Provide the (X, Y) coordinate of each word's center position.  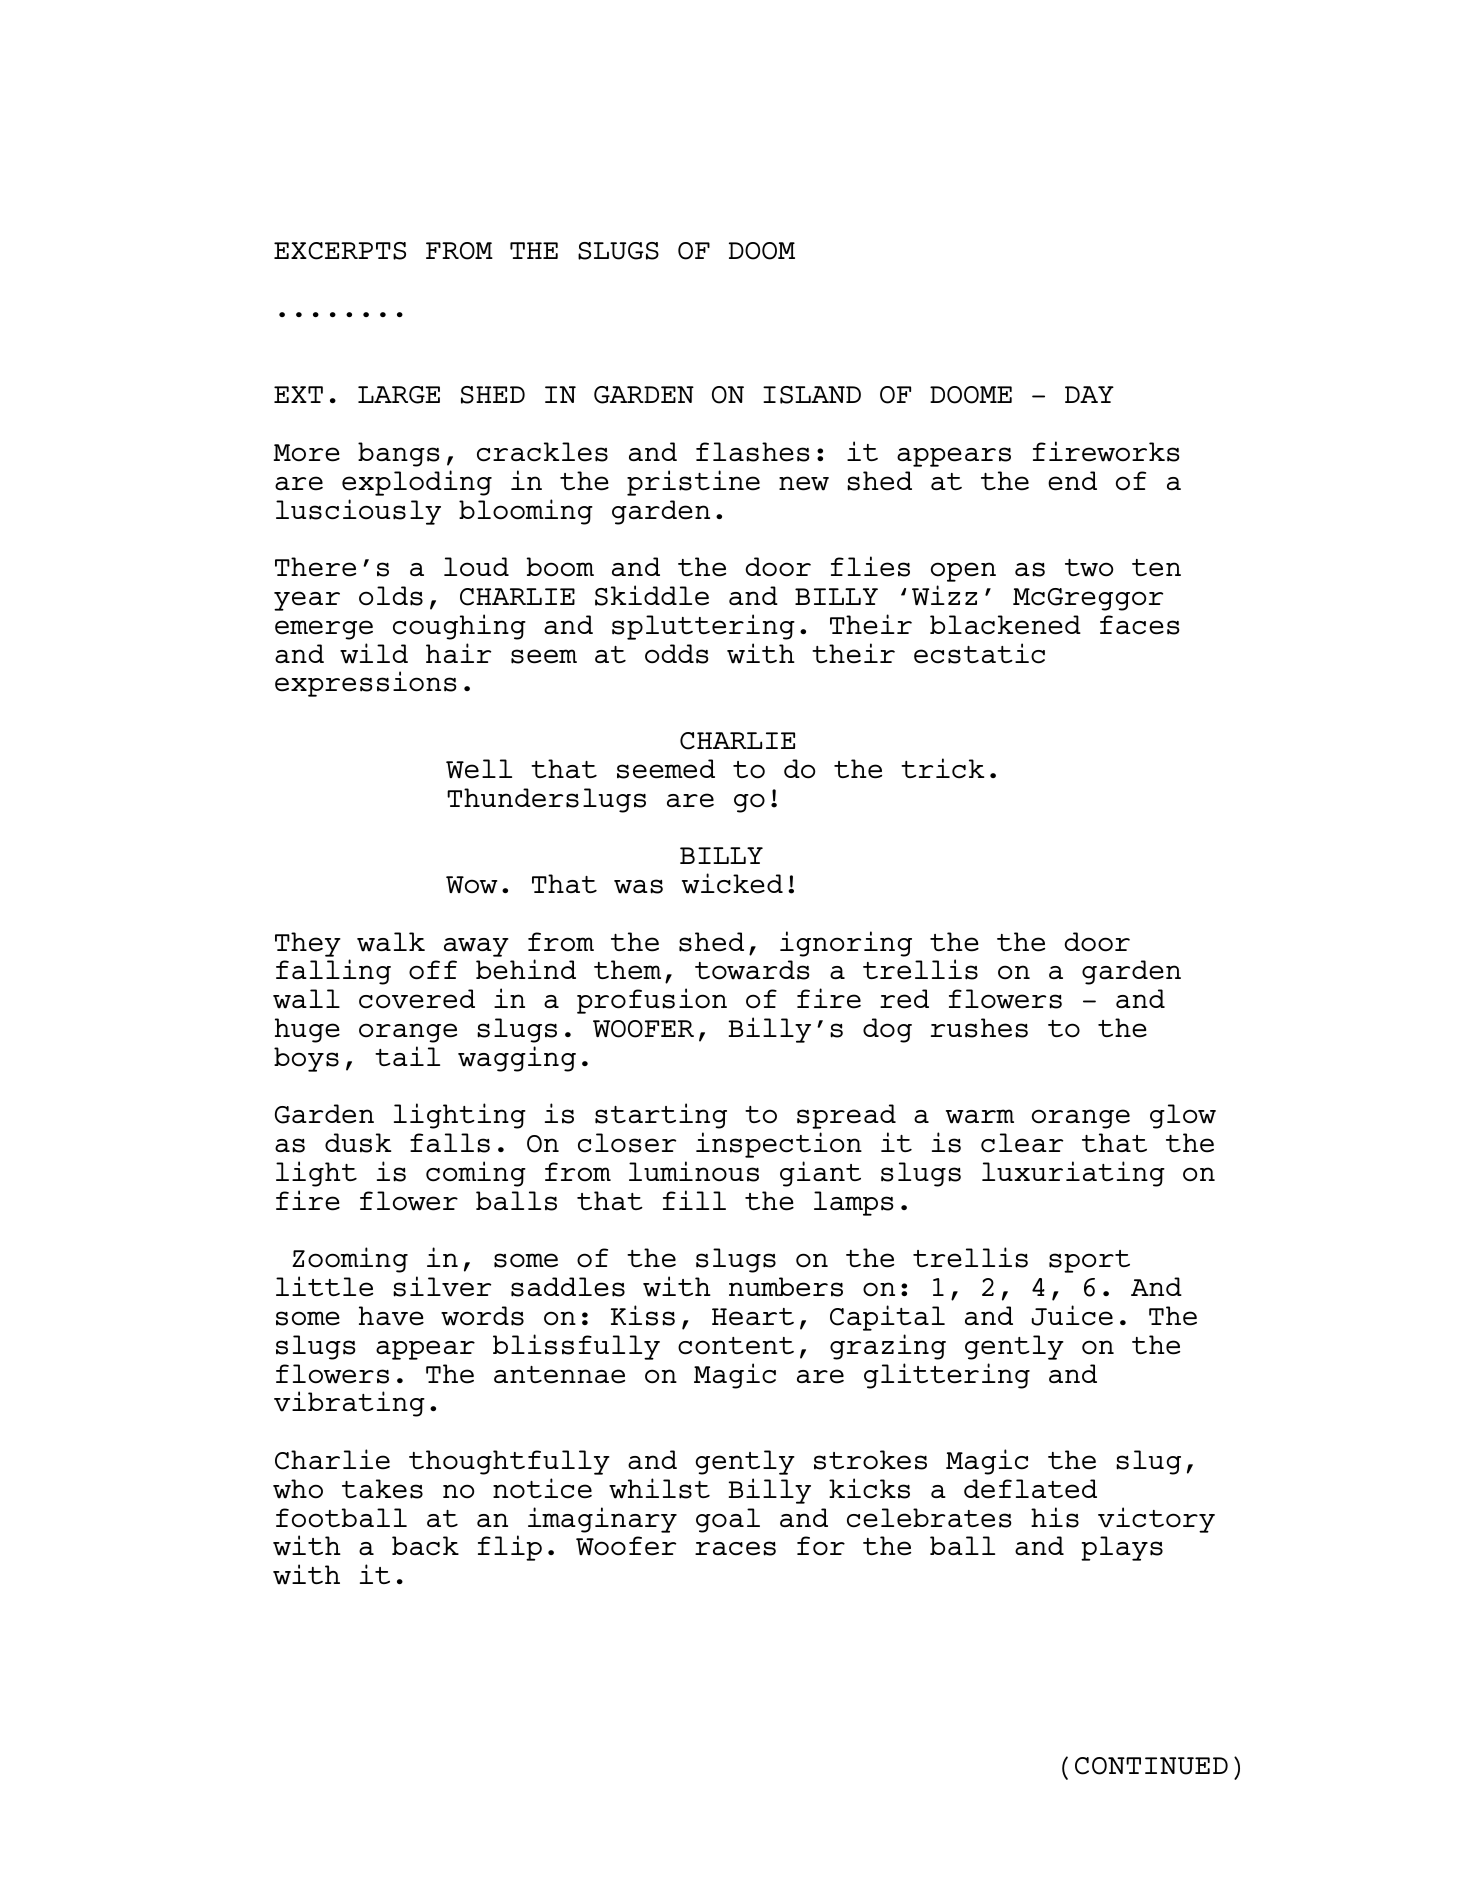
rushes (979, 1028)
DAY (1089, 394)
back (425, 1546)
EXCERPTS (340, 251)
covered (417, 999)
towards (752, 970)
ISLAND (812, 395)
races (735, 1548)
